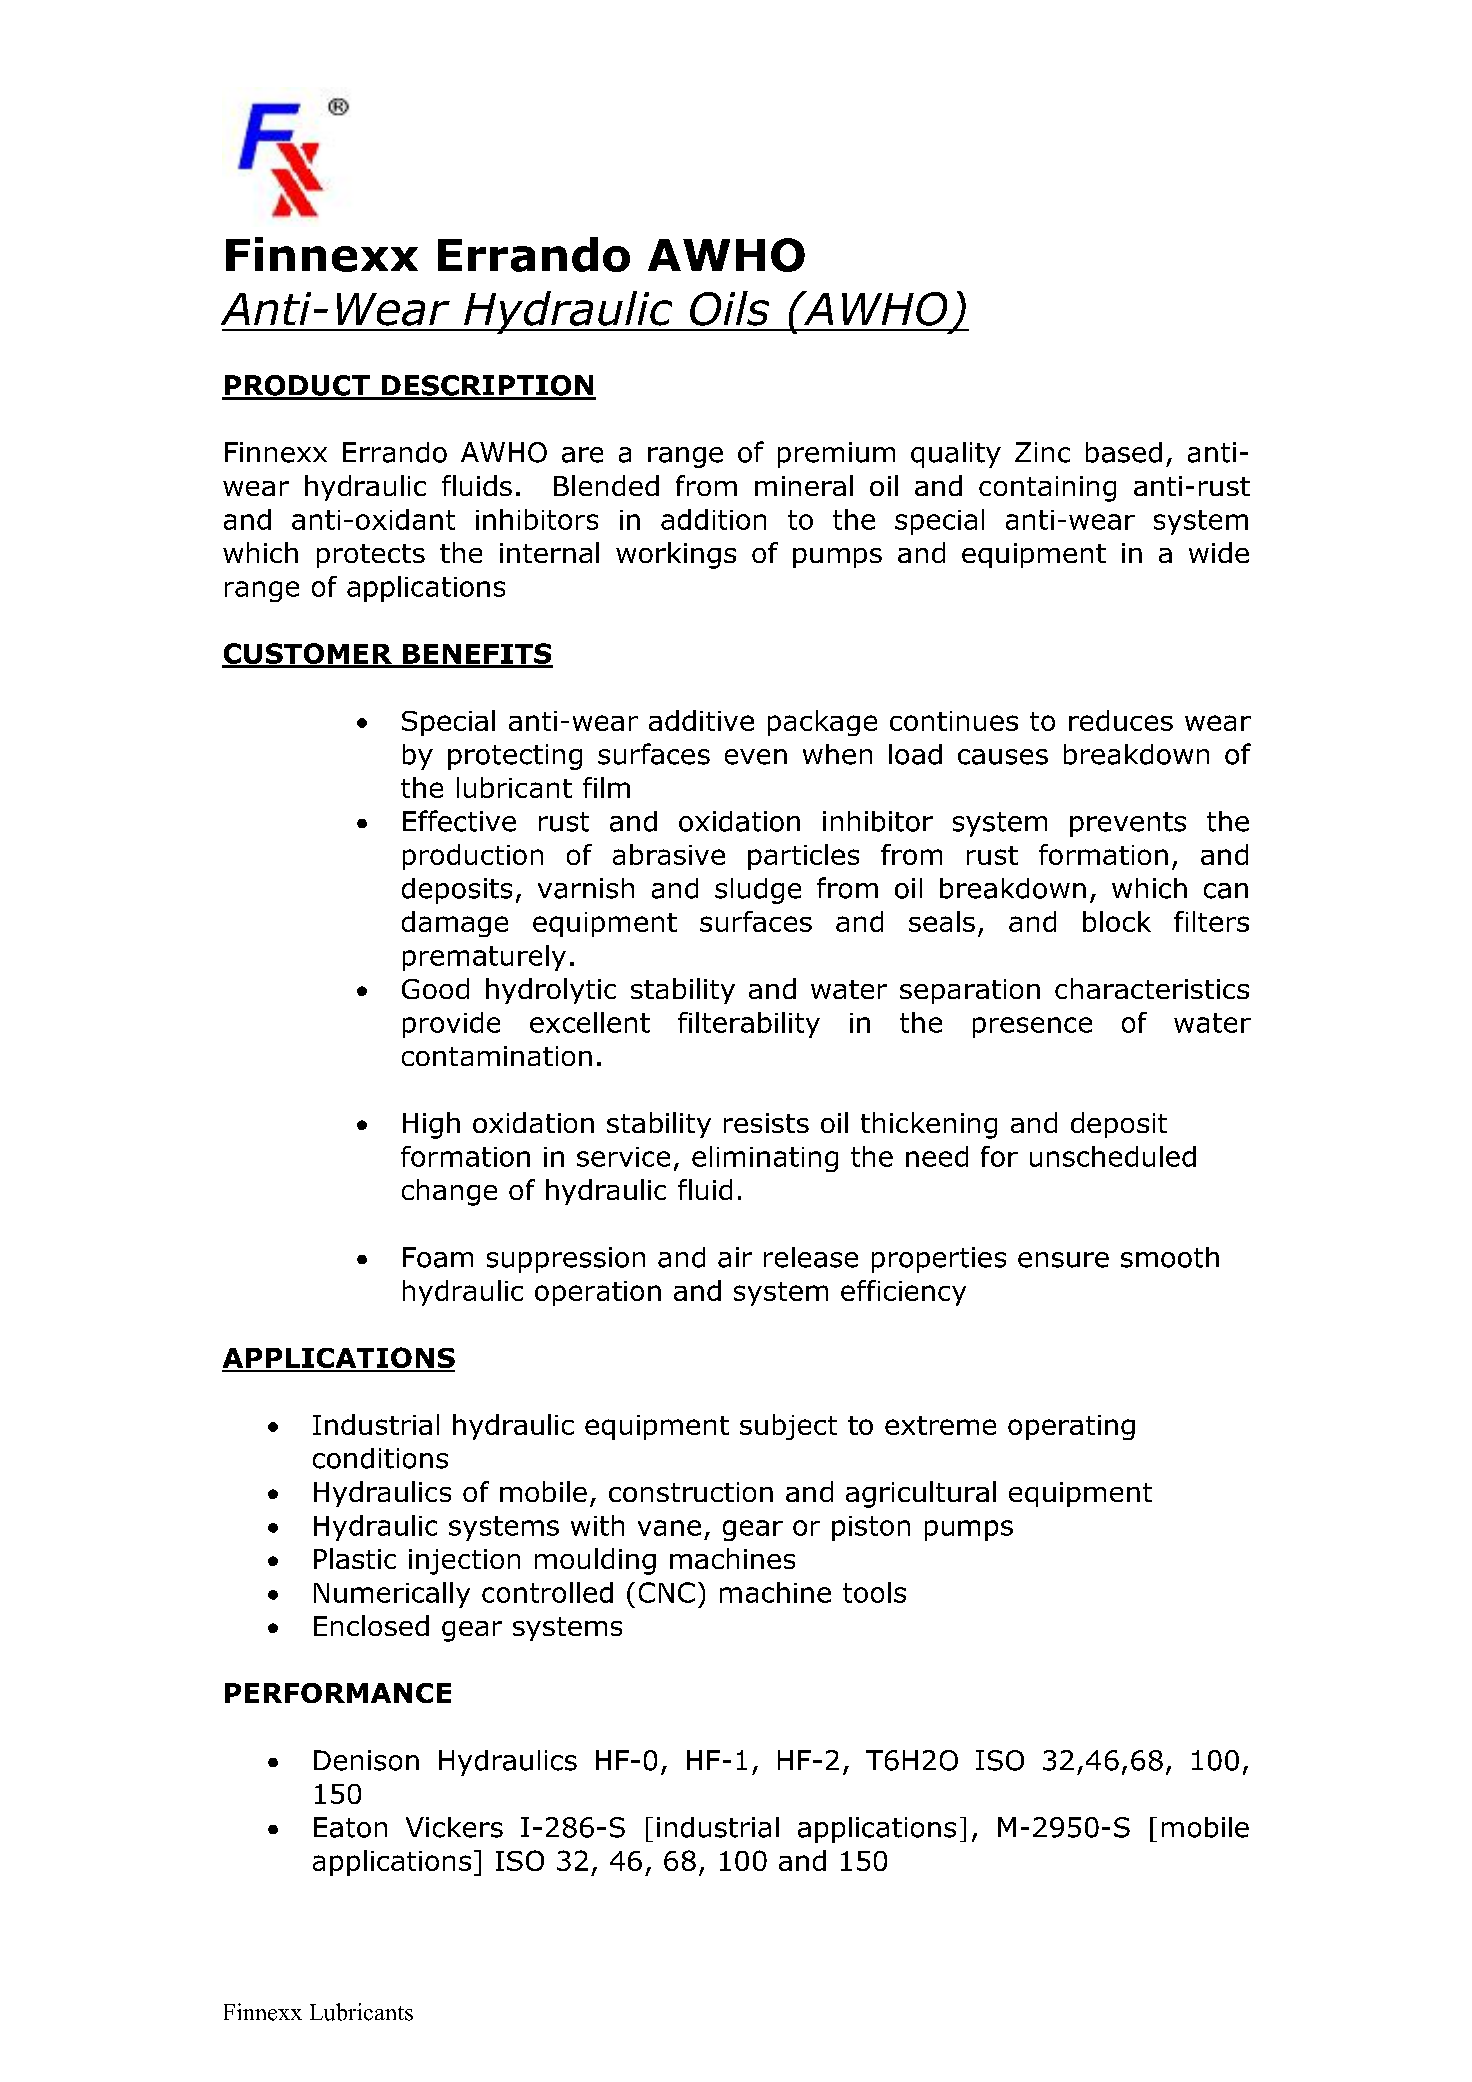 The image size is (1472, 2082). What do you see at coordinates (1117, 921) in the screenshot?
I see `block` at bounding box center [1117, 921].
